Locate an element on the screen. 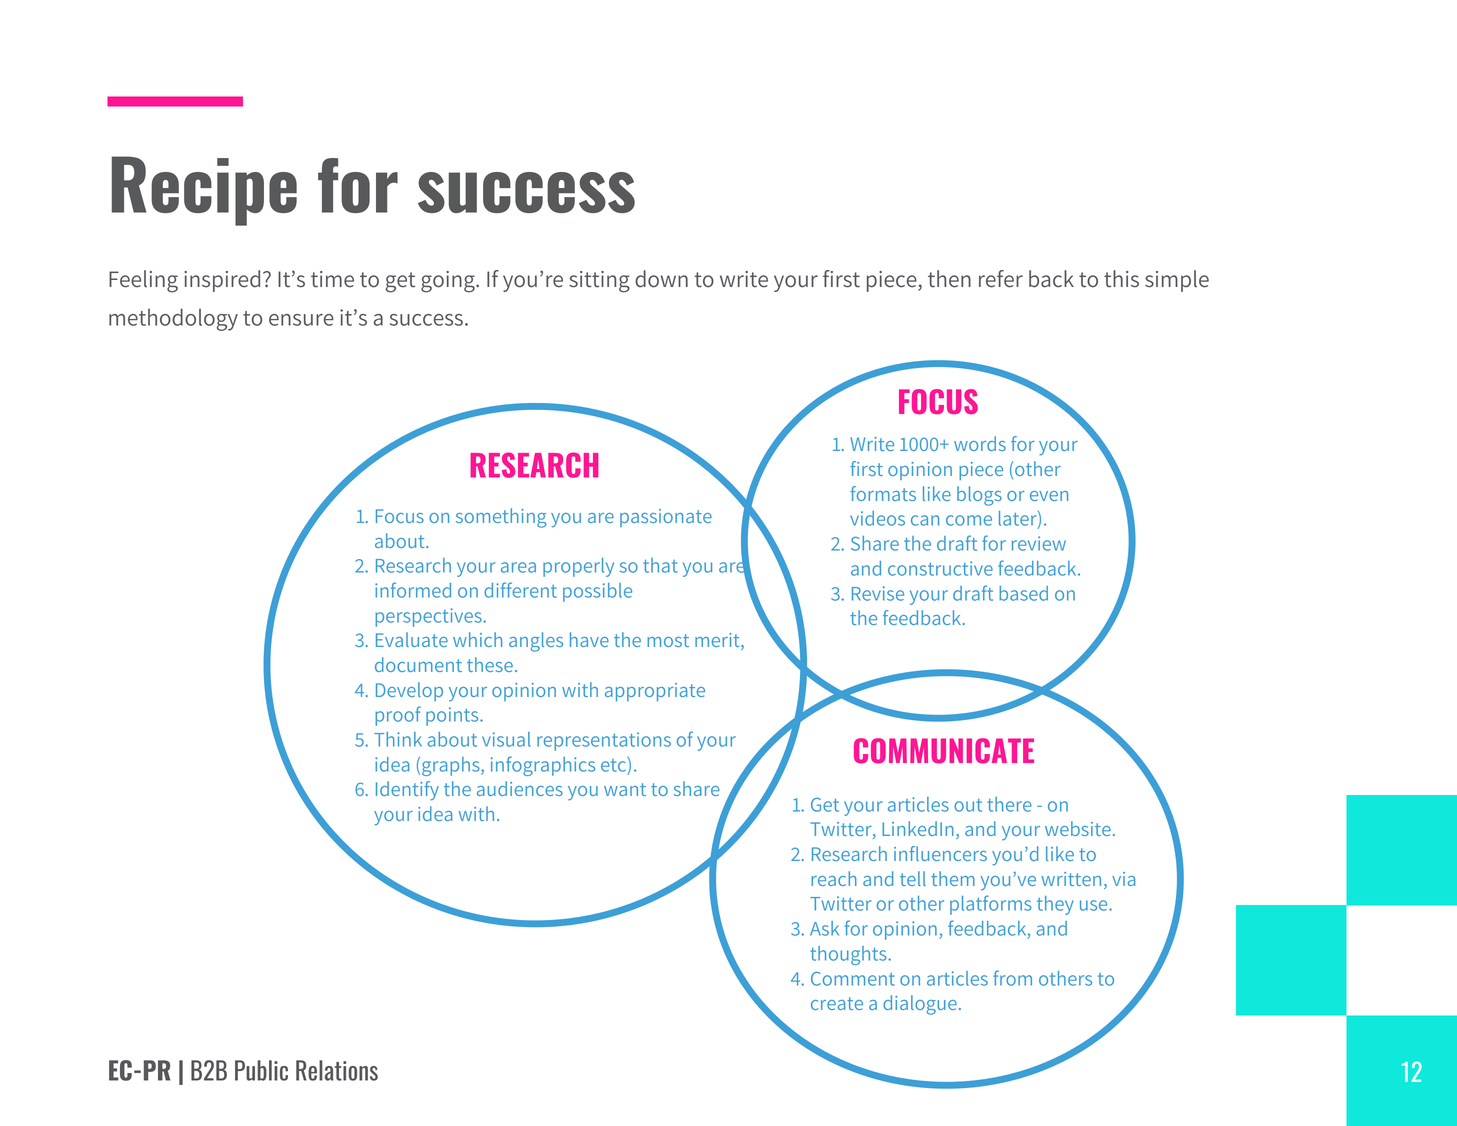  create is located at coordinates (837, 1003).
